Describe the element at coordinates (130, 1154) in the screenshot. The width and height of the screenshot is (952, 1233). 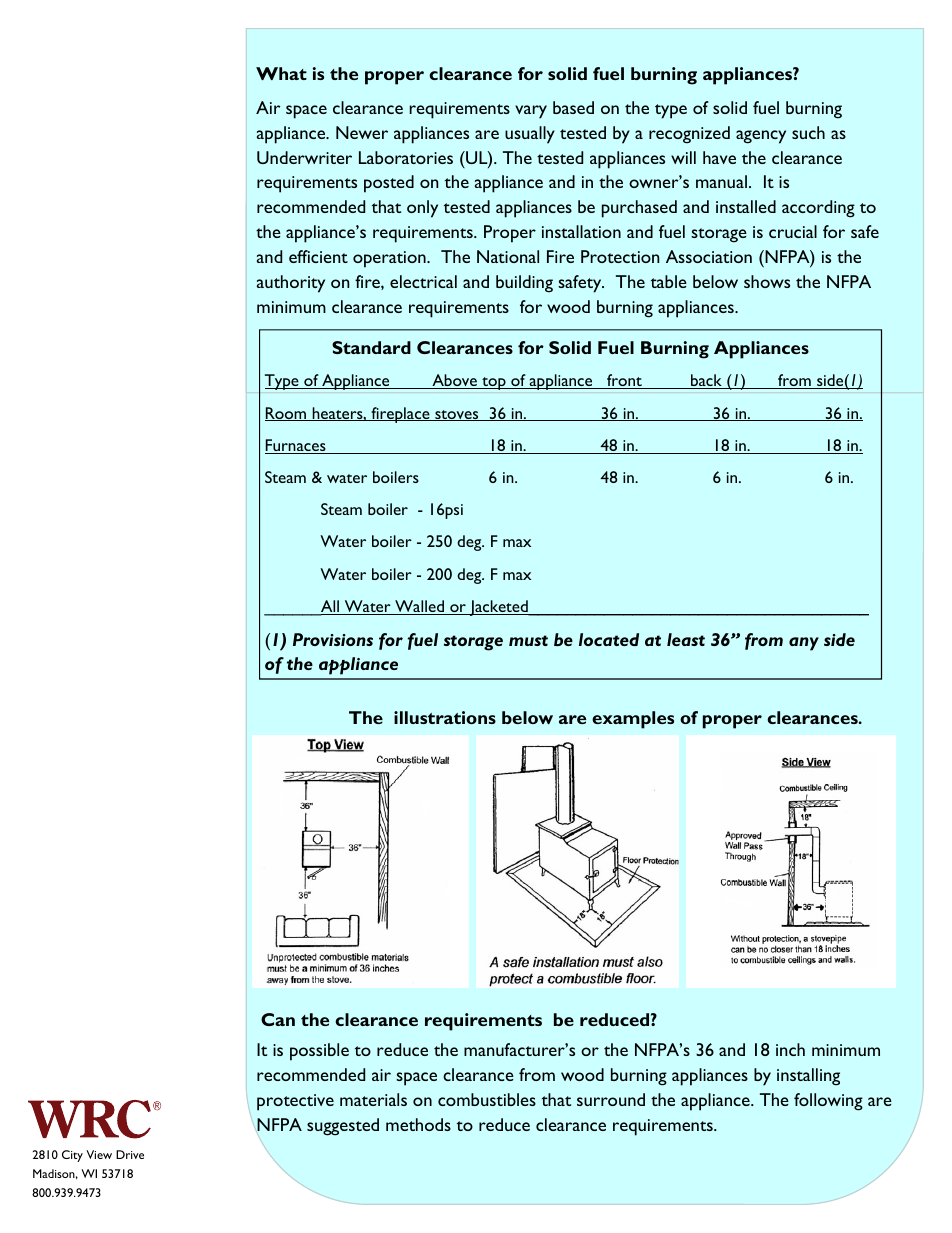
I see `Drive` at that location.
